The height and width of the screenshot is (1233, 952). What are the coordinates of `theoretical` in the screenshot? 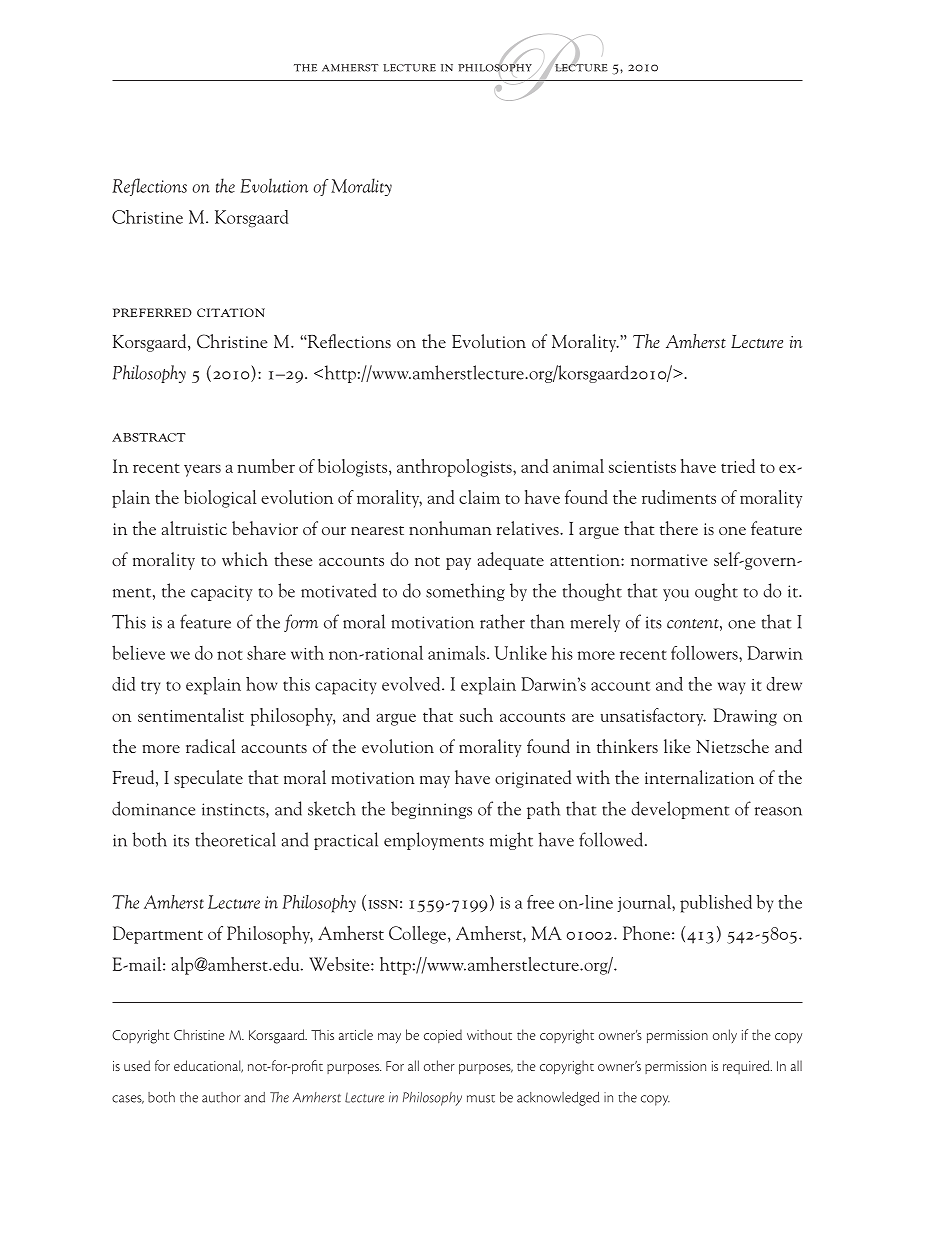 It's located at (235, 839).
